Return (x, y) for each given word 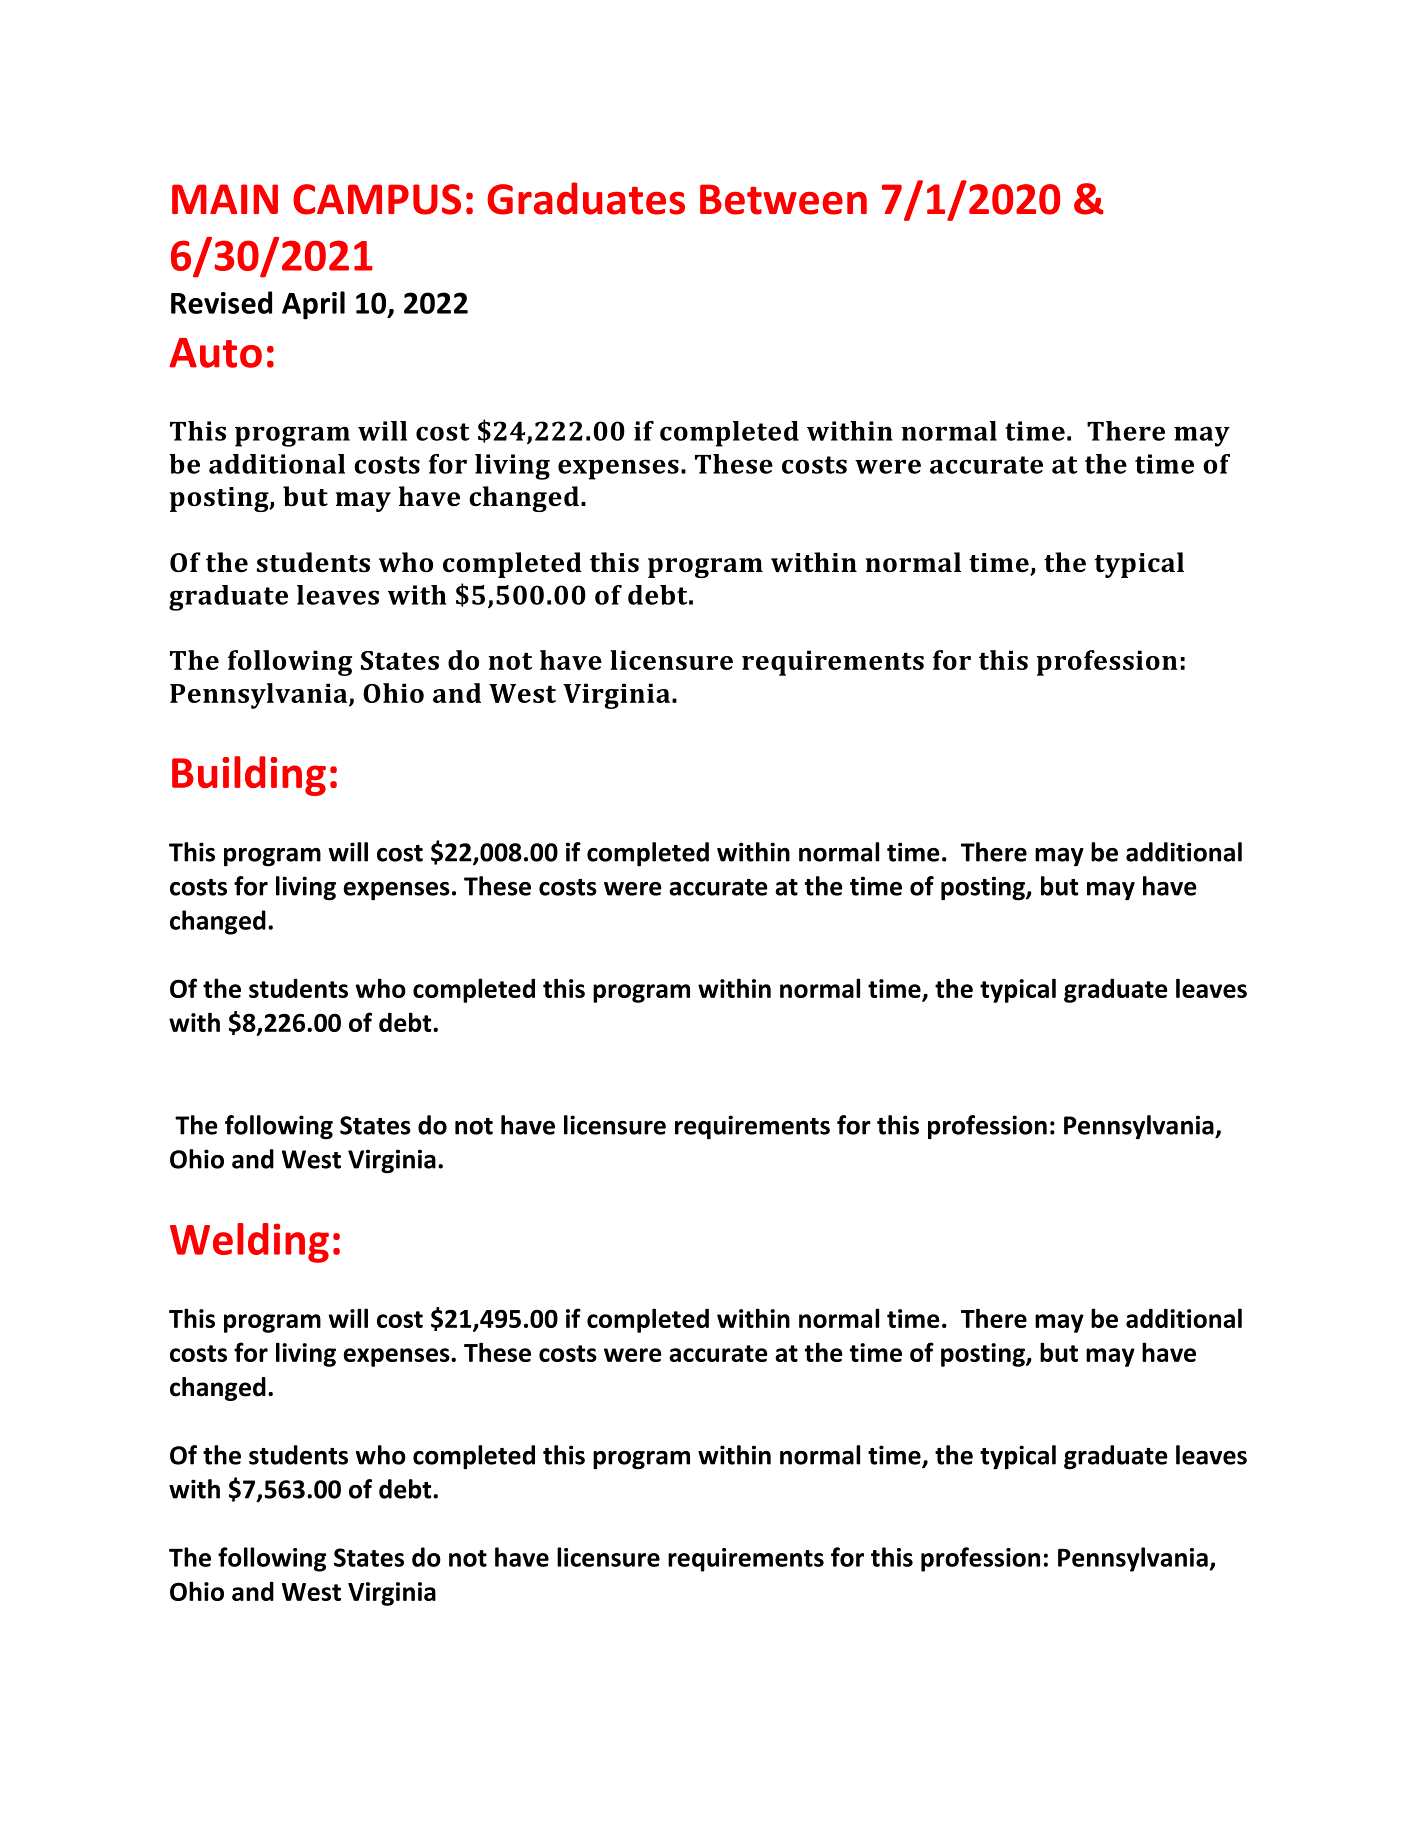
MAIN (225, 199)
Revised (221, 302)
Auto (215, 353)
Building (249, 776)
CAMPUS (377, 199)
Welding (249, 1243)
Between (783, 199)
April (313, 305)
